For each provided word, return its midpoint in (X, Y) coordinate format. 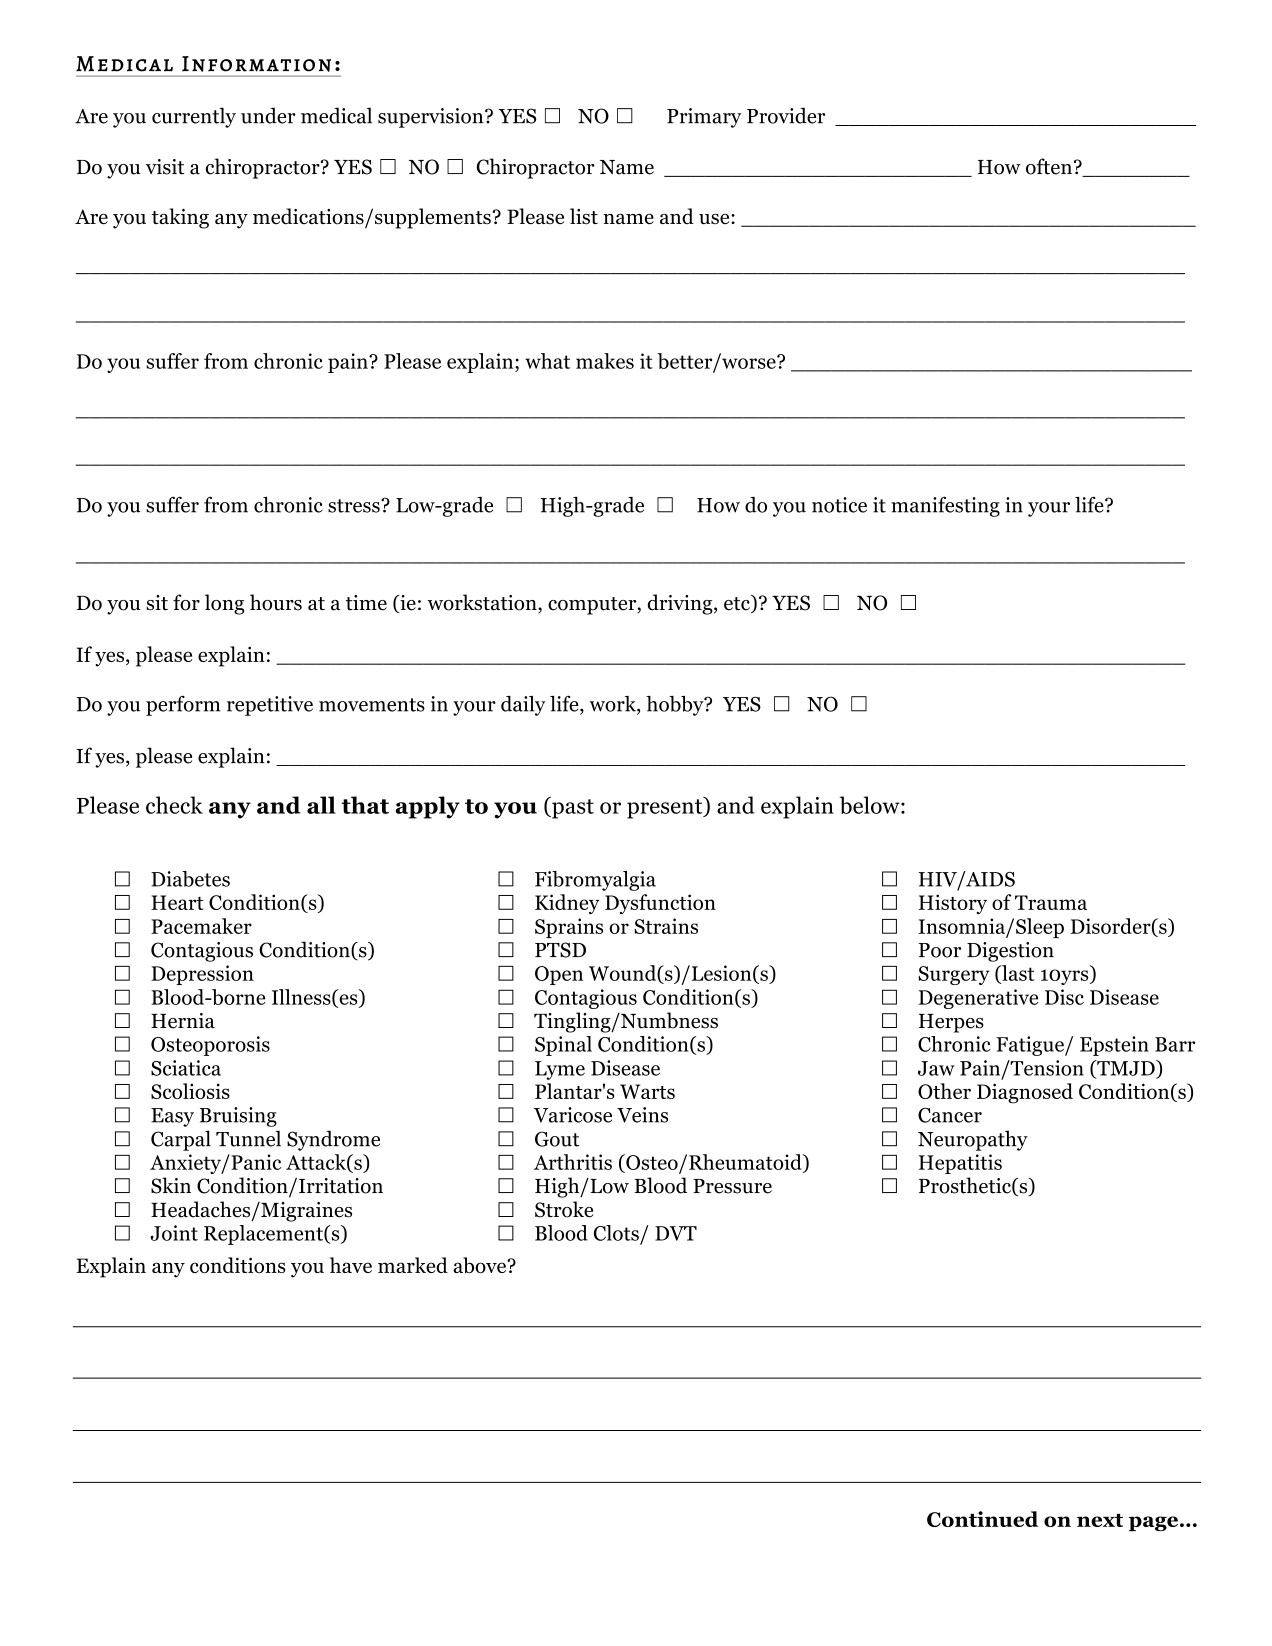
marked (413, 1265)
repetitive (270, 706)
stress (355, 506)
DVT (676, 1233)
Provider (786, 115)
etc (738, 604)
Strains (666, 926)
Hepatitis (960, 1164)
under (268, 115)
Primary (704, 118)
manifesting (945, 506)
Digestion (1010, 952)
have (351, 1265)
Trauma (1051, 902)
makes (605, 361)
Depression (202, 975)
